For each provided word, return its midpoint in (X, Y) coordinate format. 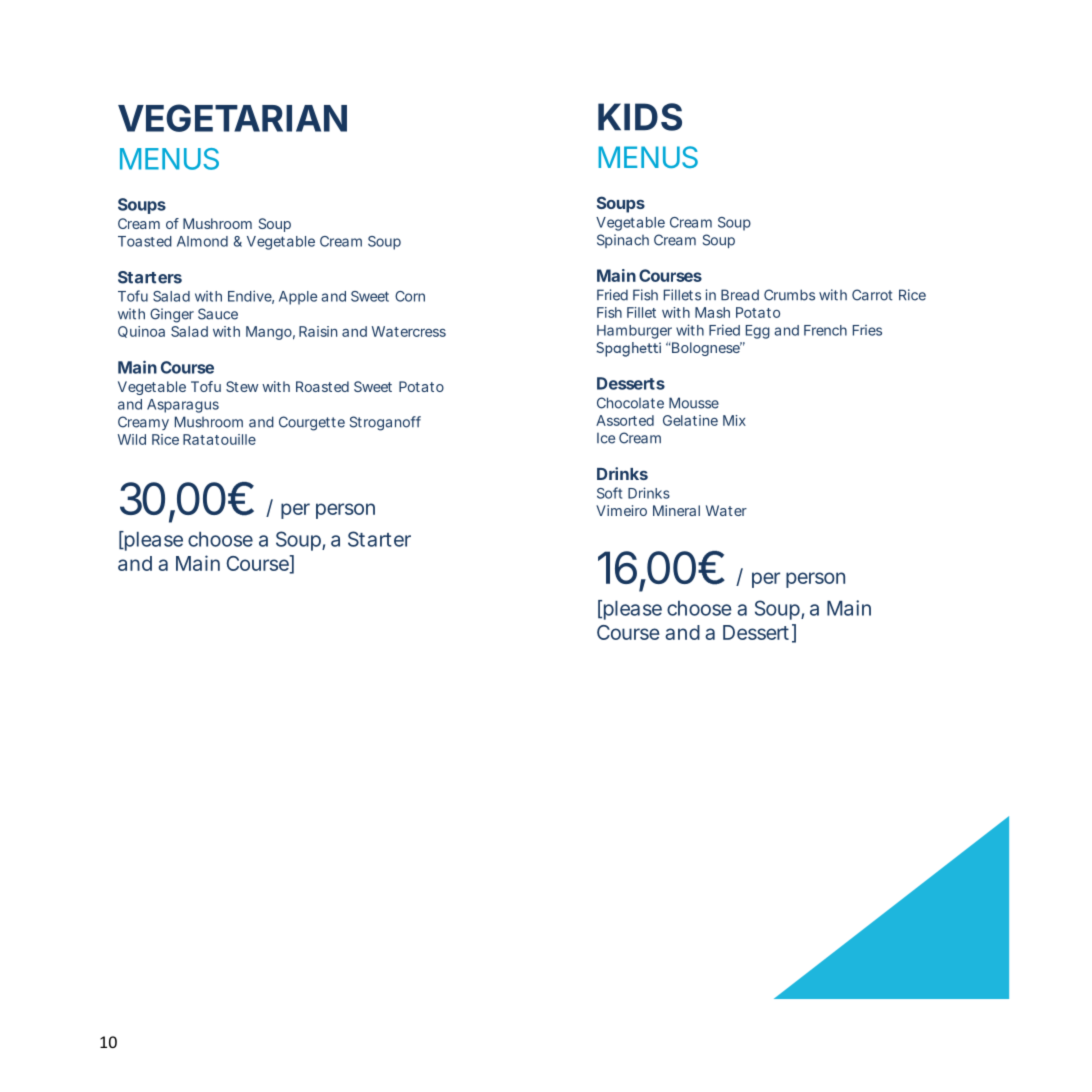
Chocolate (630, 403)
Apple (298, 298)
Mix (734, 420)
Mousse (694, 403)
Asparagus (183, 406)
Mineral (676, 510)
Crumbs (789, 295)
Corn (410, 296)
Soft (609, 493)
